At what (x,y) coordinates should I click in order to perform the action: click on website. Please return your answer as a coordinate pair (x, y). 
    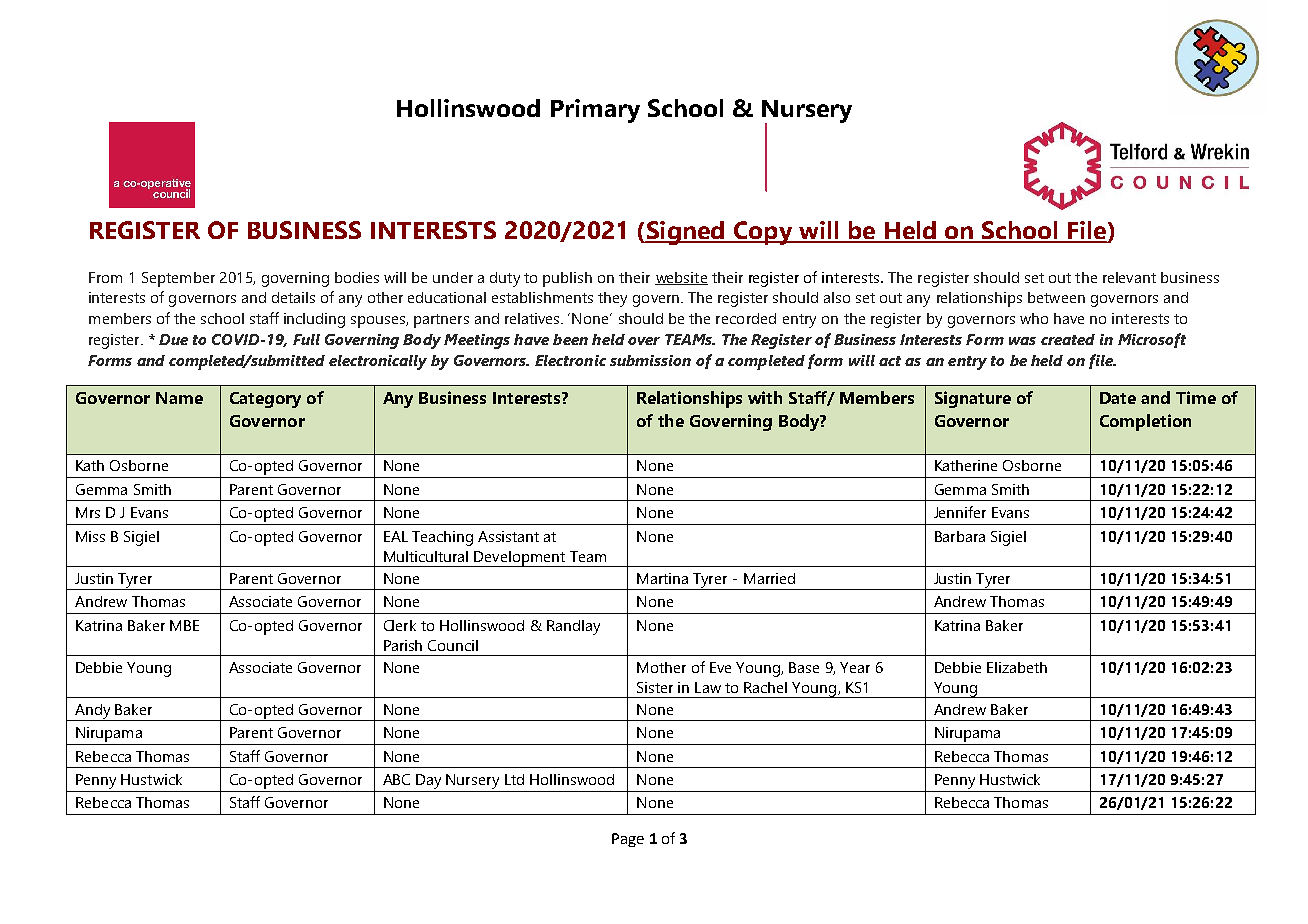
    Looking at the image, I should click on (681, 278).
